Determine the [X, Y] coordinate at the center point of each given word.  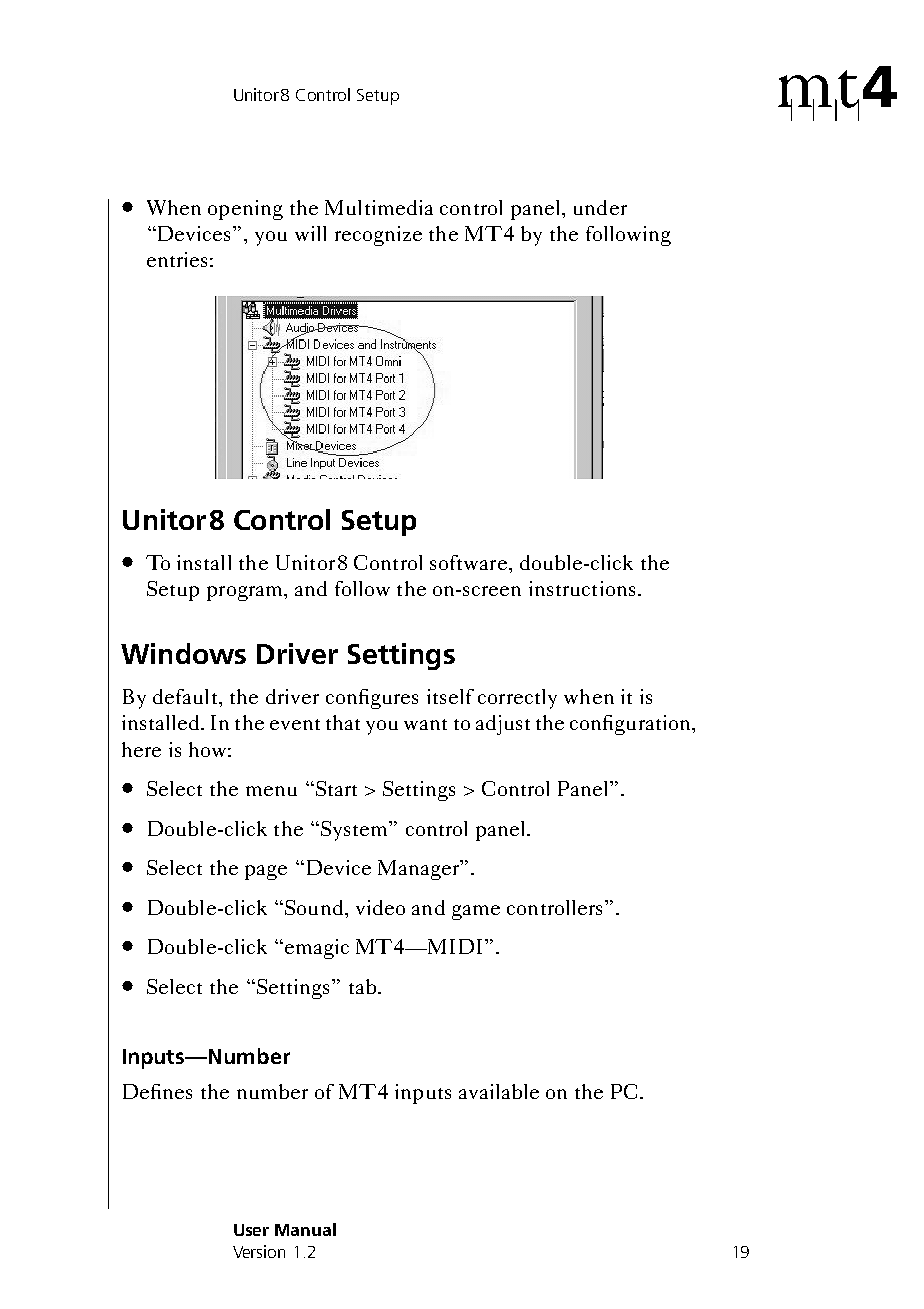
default [186, 696]
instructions [582, 588]
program [246, 593]
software [468, 562]
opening [245, 210]
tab [362, 986]
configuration [631, 725]
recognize [378, 236]
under [600, 207]
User [251, 1230]
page [266, 872]
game [476, 912]
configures [372, 699]
